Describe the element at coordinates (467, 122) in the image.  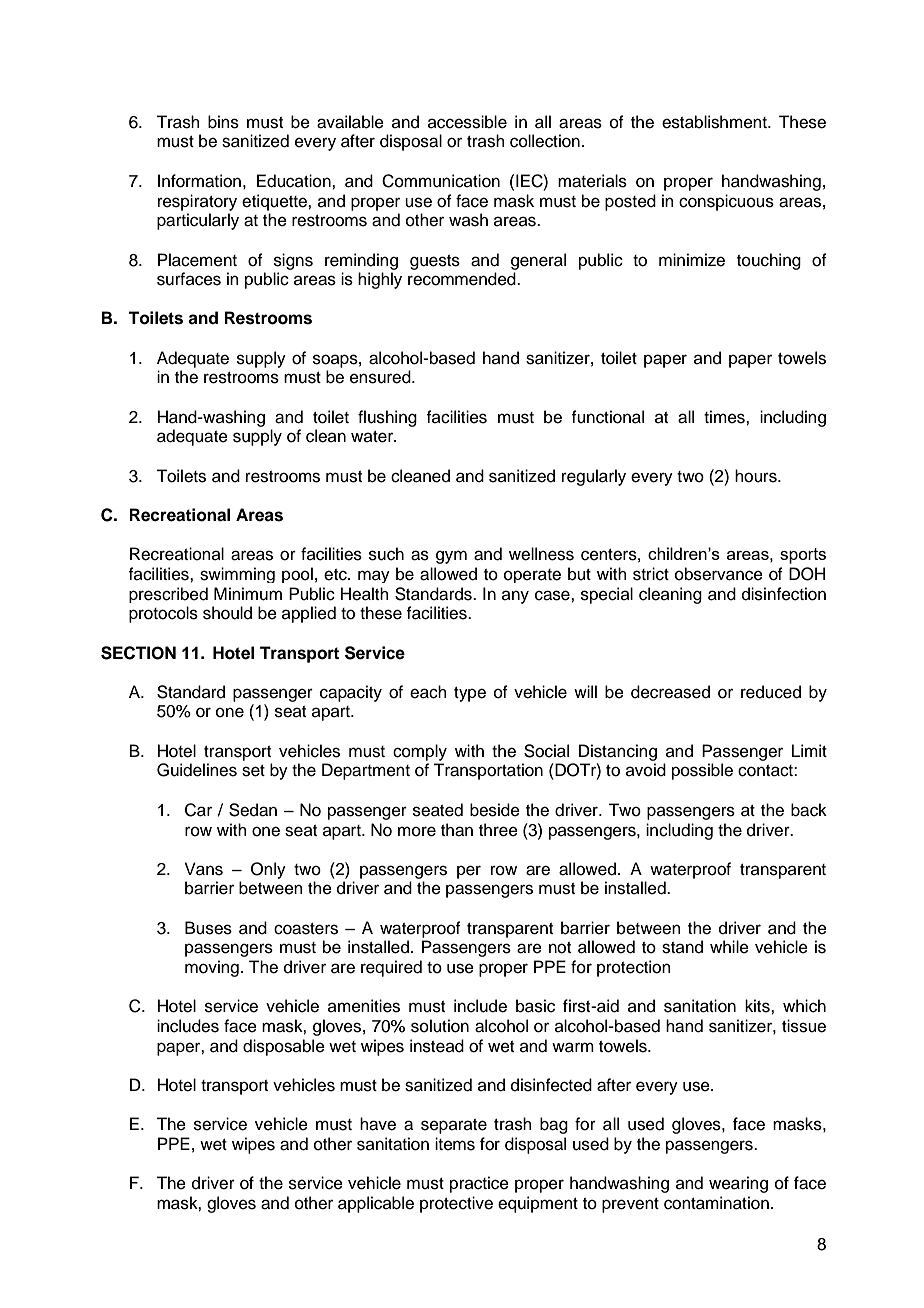
I see `accessible` at that location.
